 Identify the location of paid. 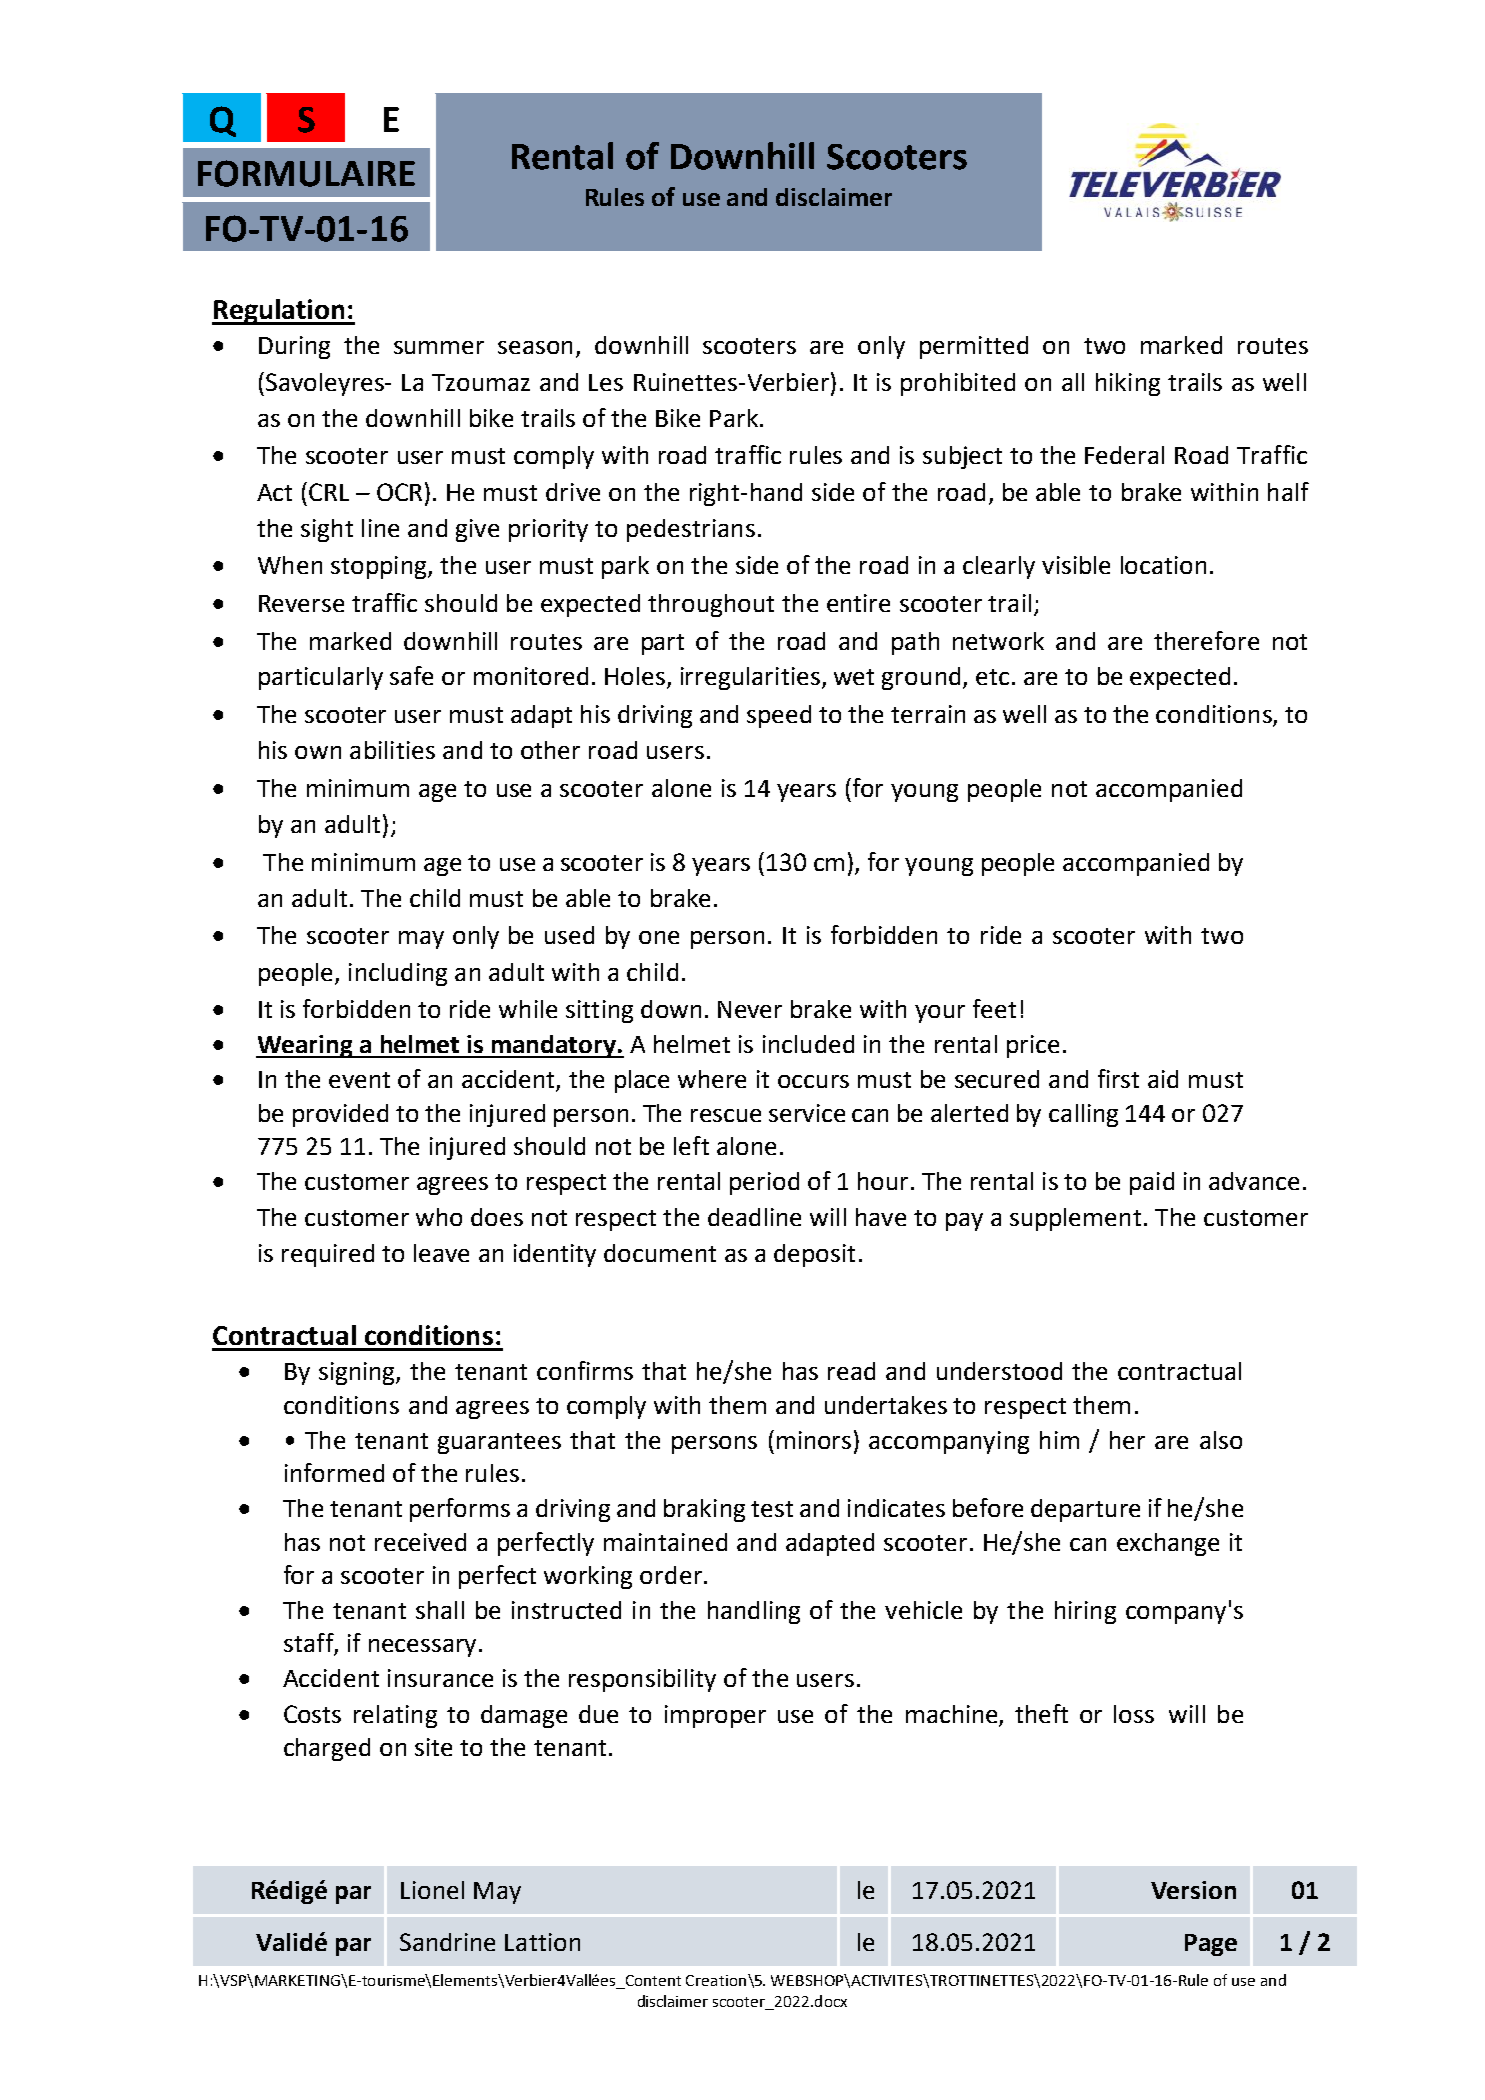
(1152, 1183).
